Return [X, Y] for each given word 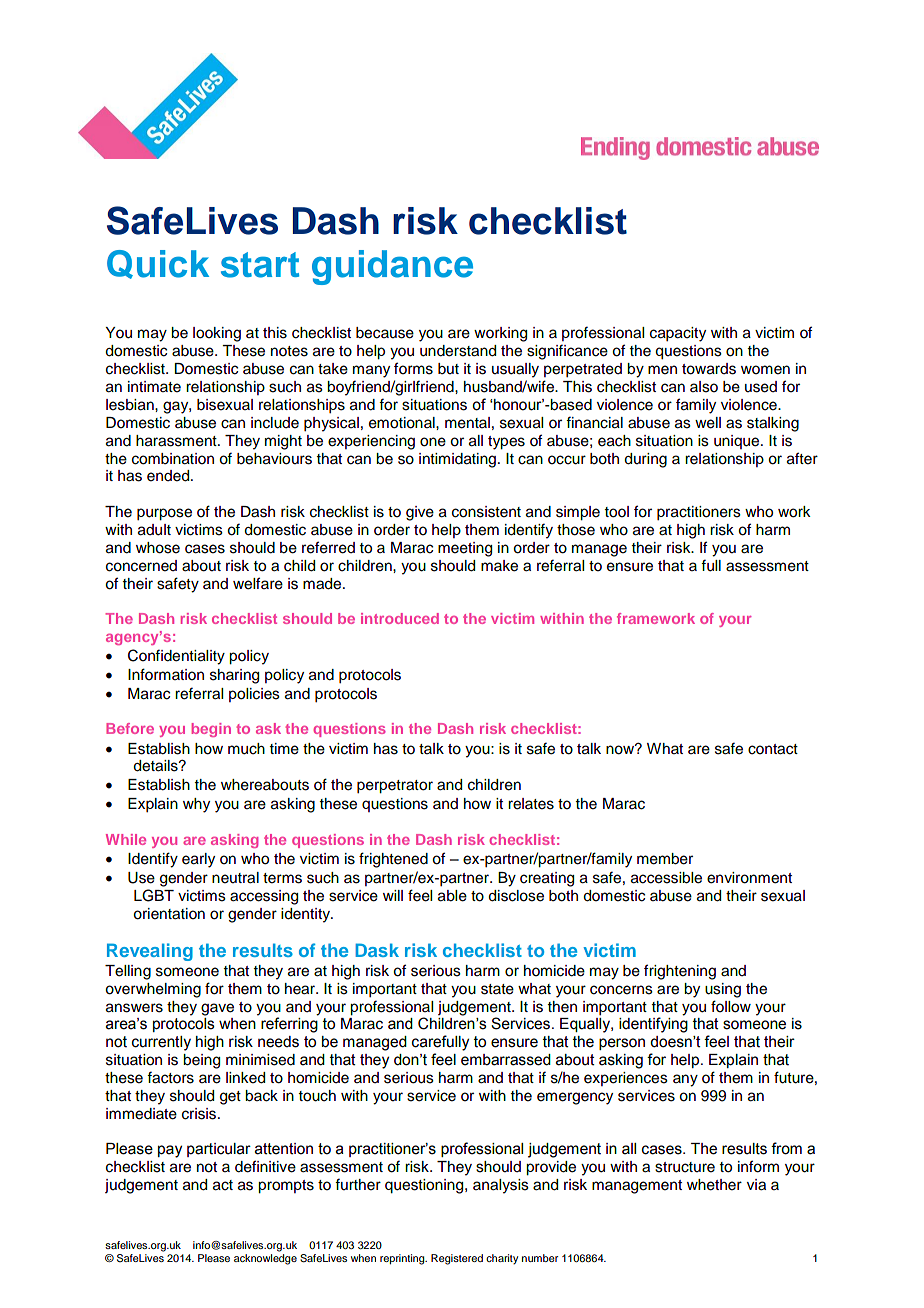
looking [217, 334]
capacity [678, 334]
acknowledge [265, 1259]
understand [458, 351]
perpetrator [395, 787]
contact [773, 749]
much [246, 749]
